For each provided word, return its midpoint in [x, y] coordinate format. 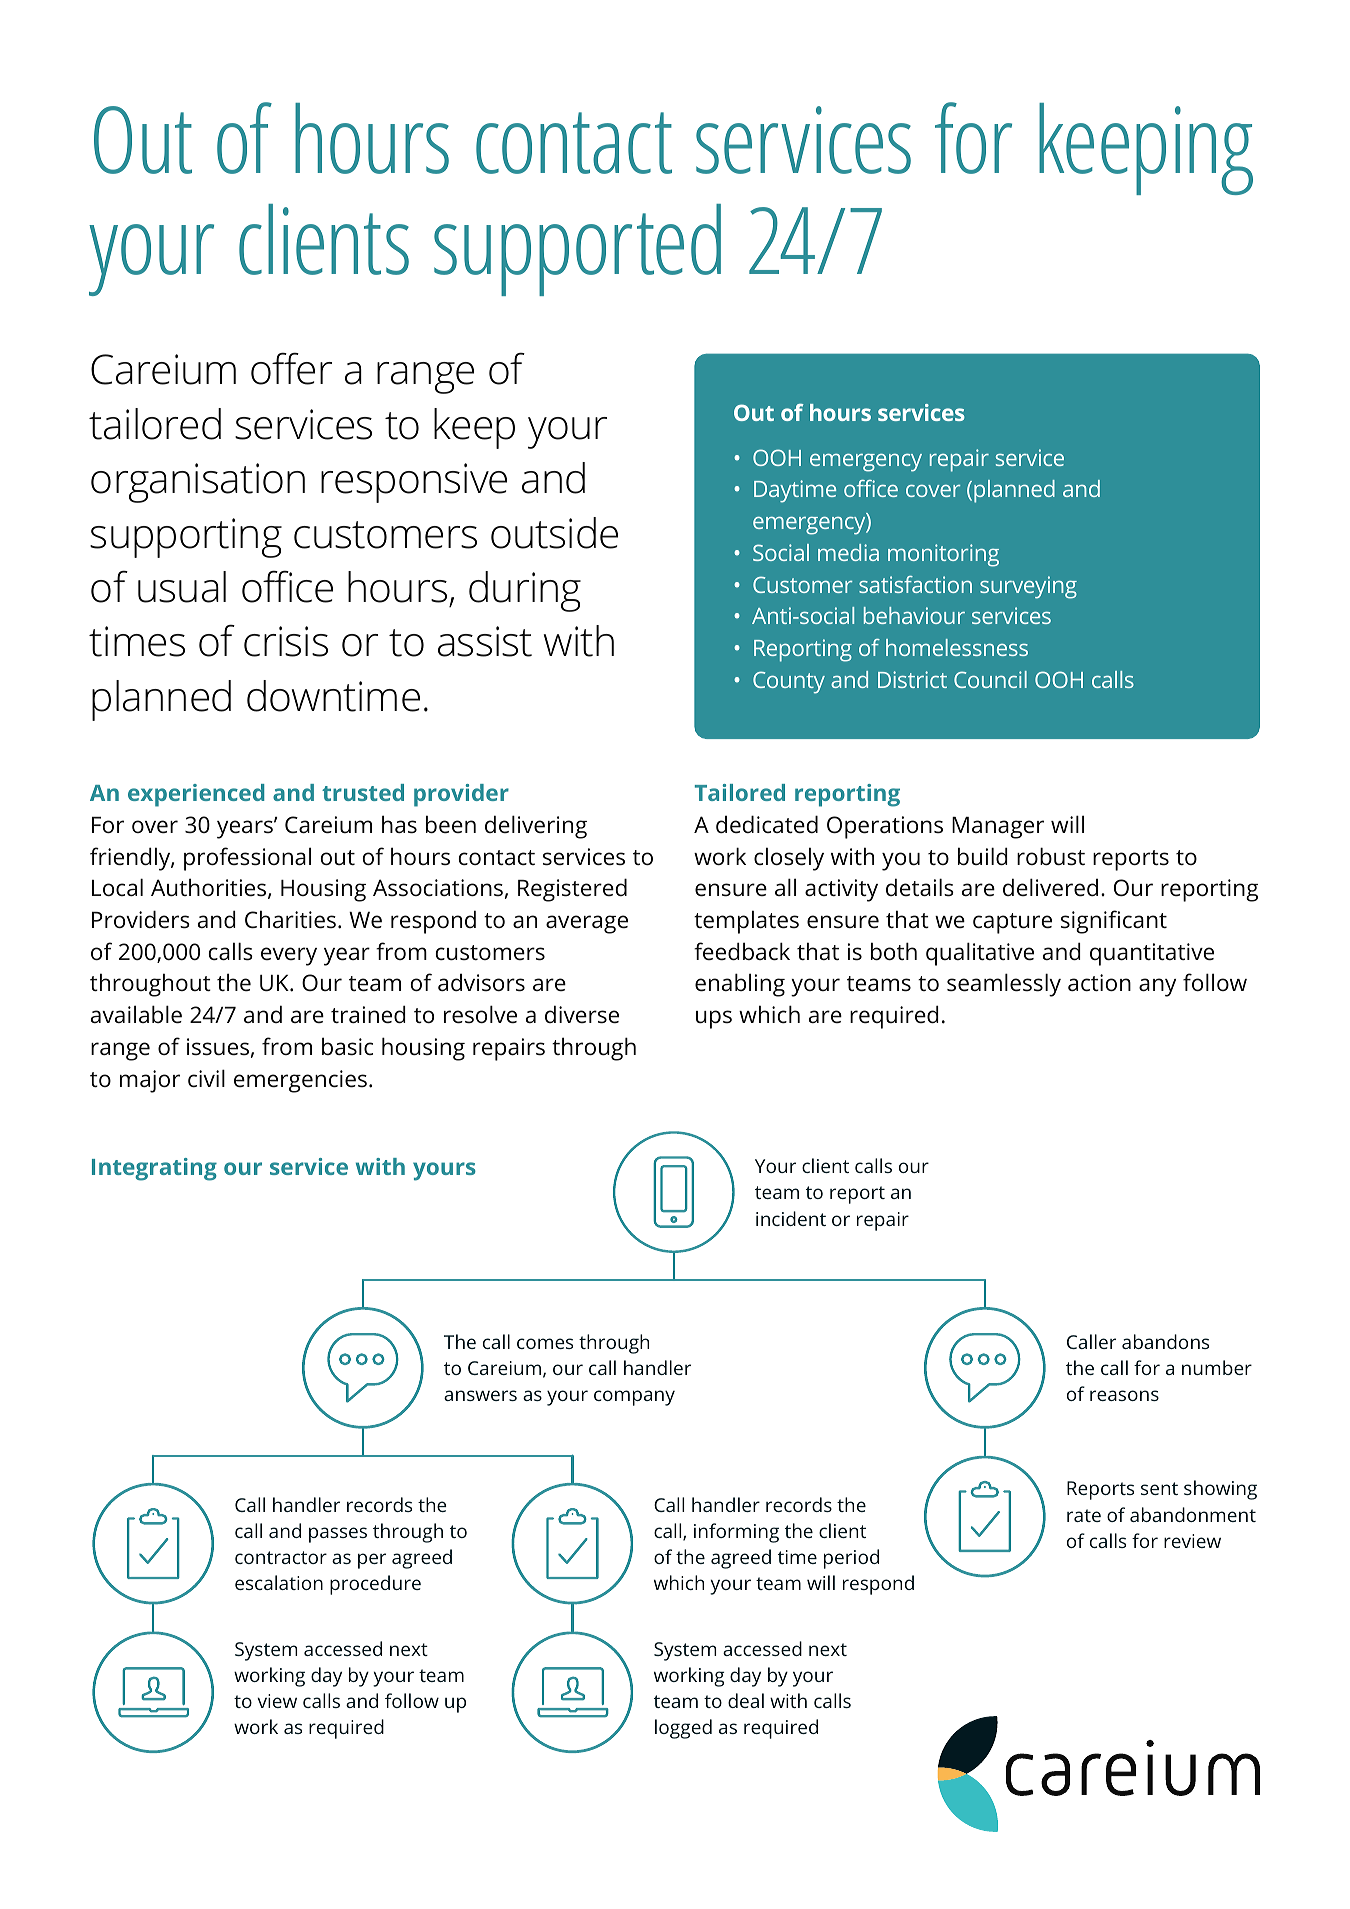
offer [291, 368]
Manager [998, 828]
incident [791, 1218]
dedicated [767, 824]
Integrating [154, 1169]
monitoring [943, 555]
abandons [1165, 1341]
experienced [196, 795]
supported [577, 250]
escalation [279, 1582]
